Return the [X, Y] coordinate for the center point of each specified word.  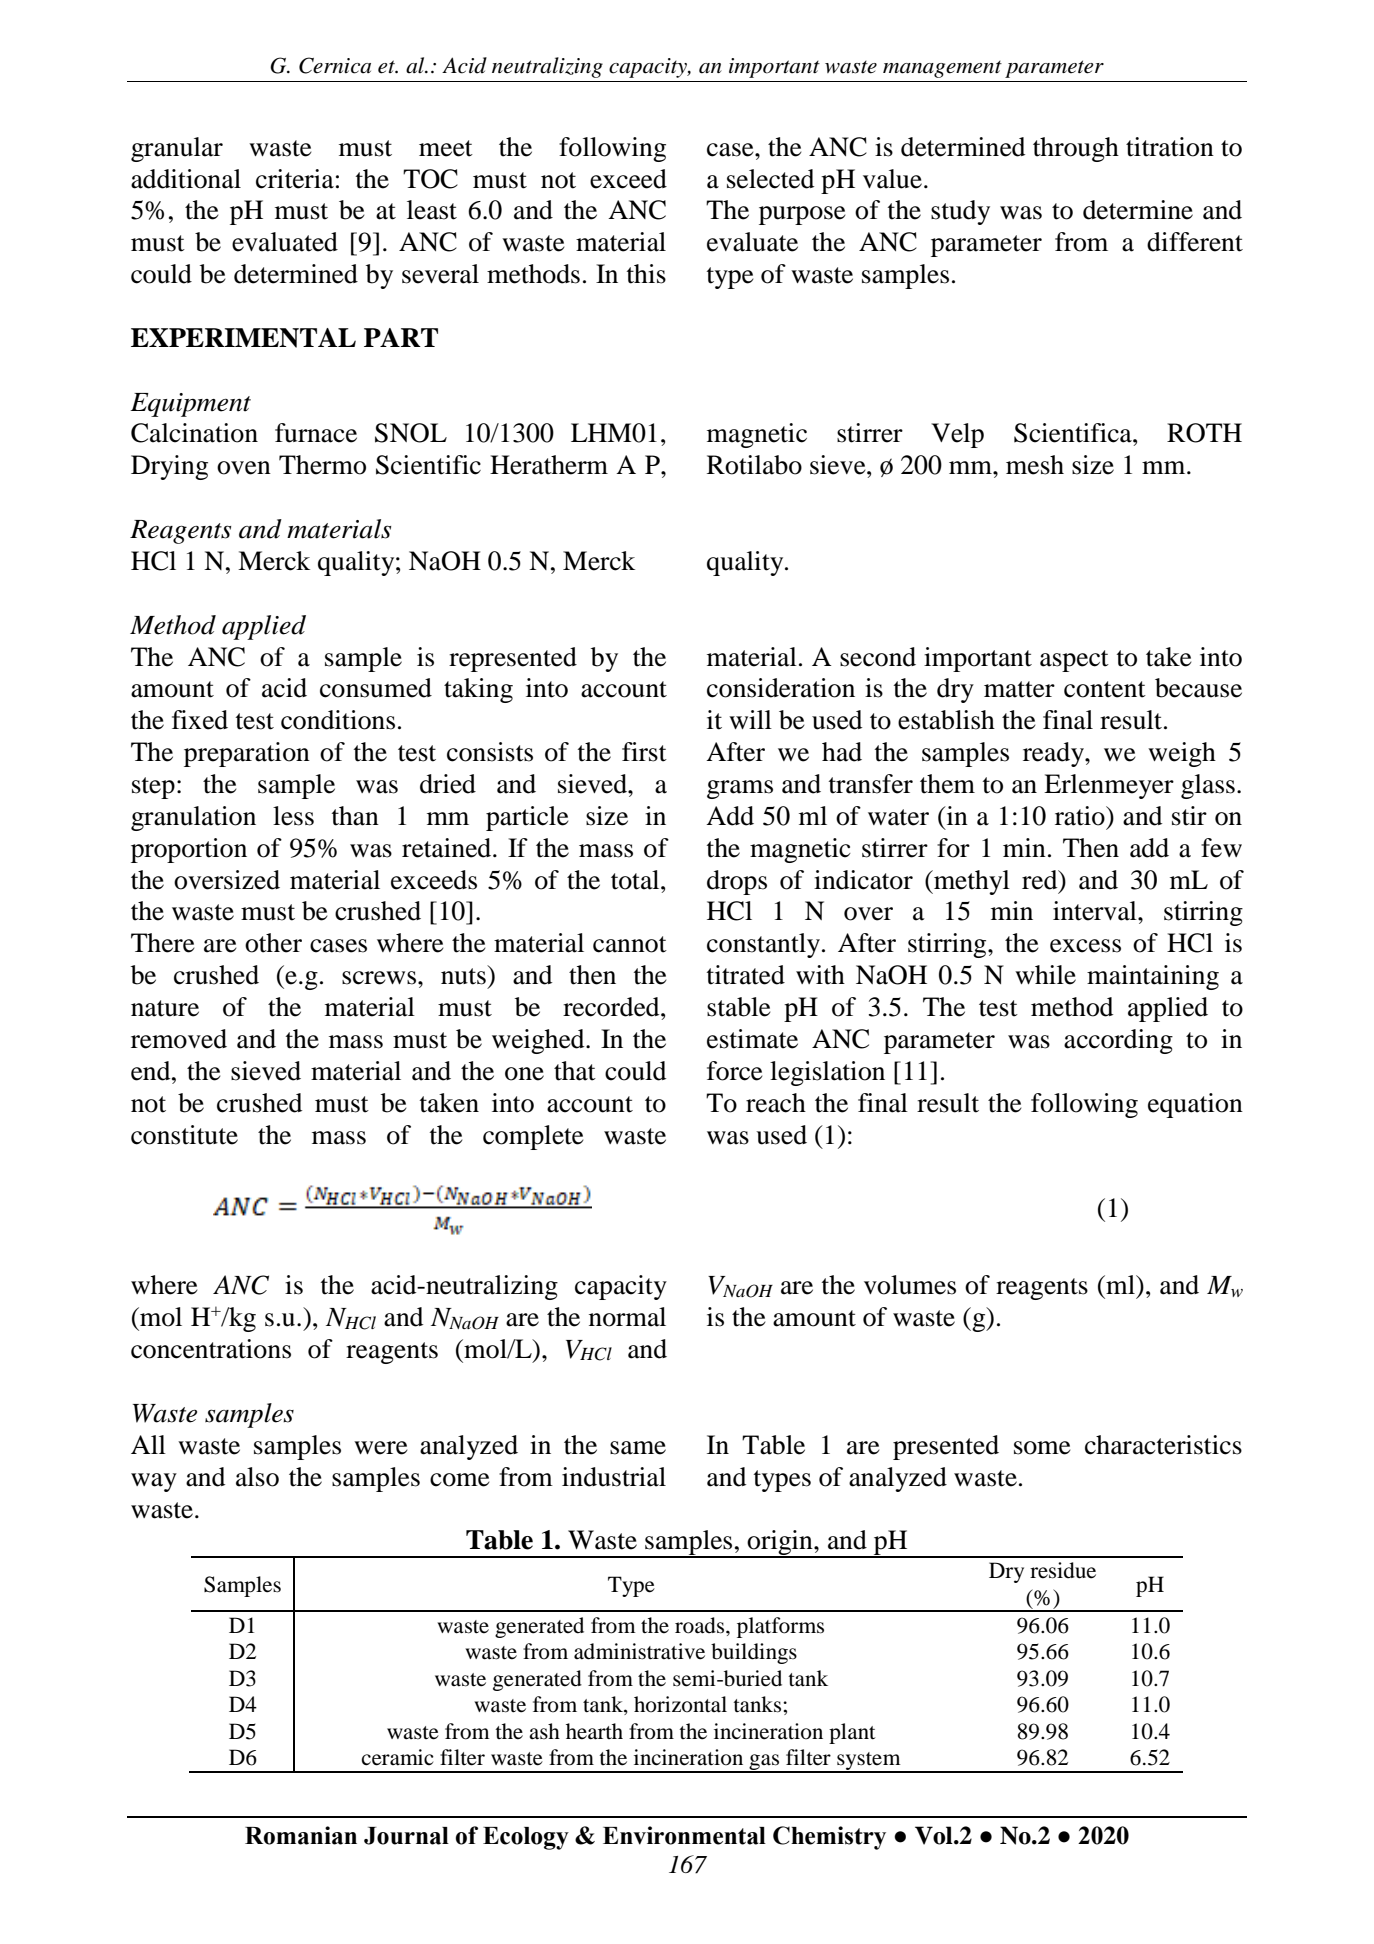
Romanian [301, 1835]
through [1076, 149]
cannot [630, 944]
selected [770, 179]
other [273, 943]
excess [1085, 946]
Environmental [684, 1835]
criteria [295, 179]
